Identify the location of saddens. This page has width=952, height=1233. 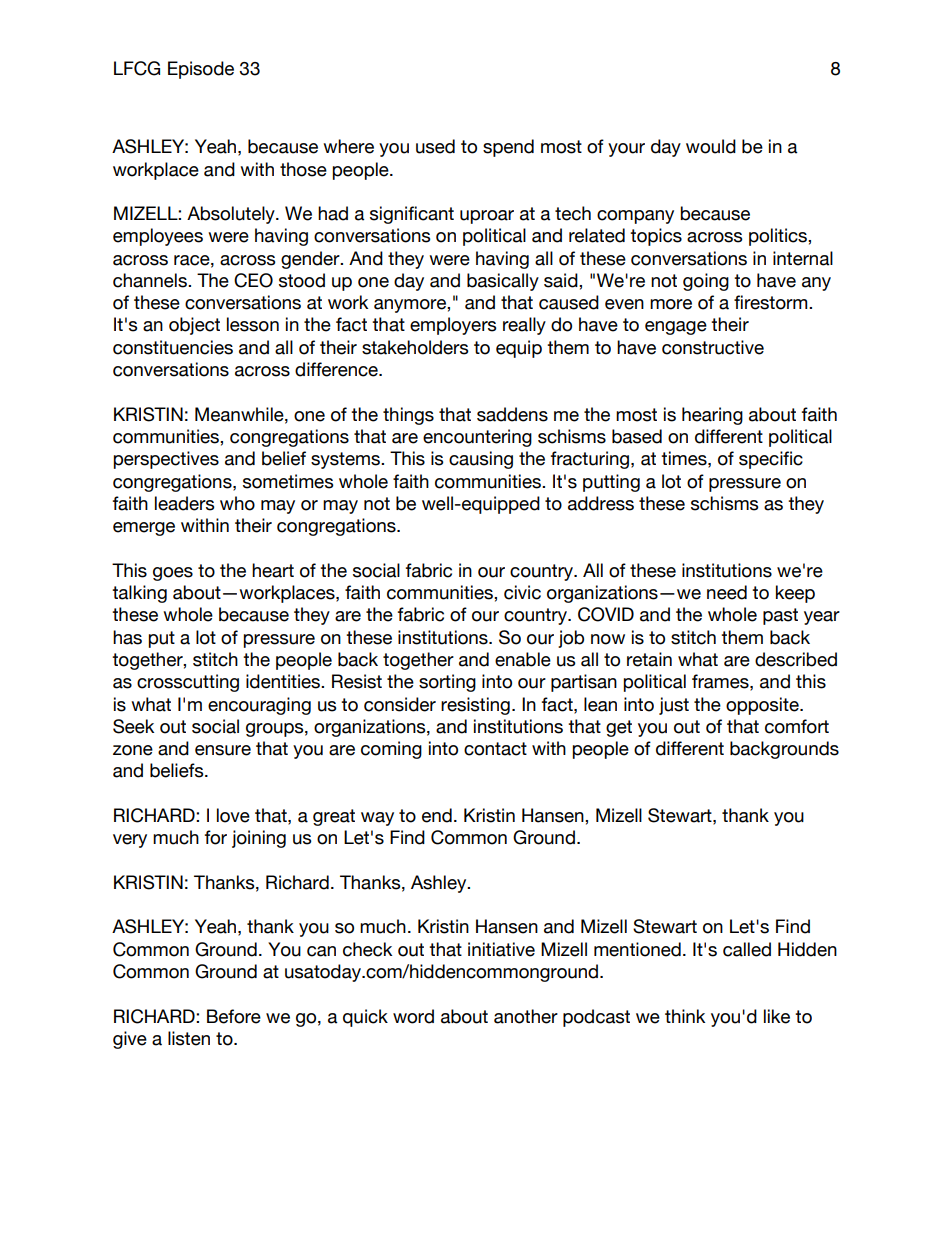
(512, 414).
